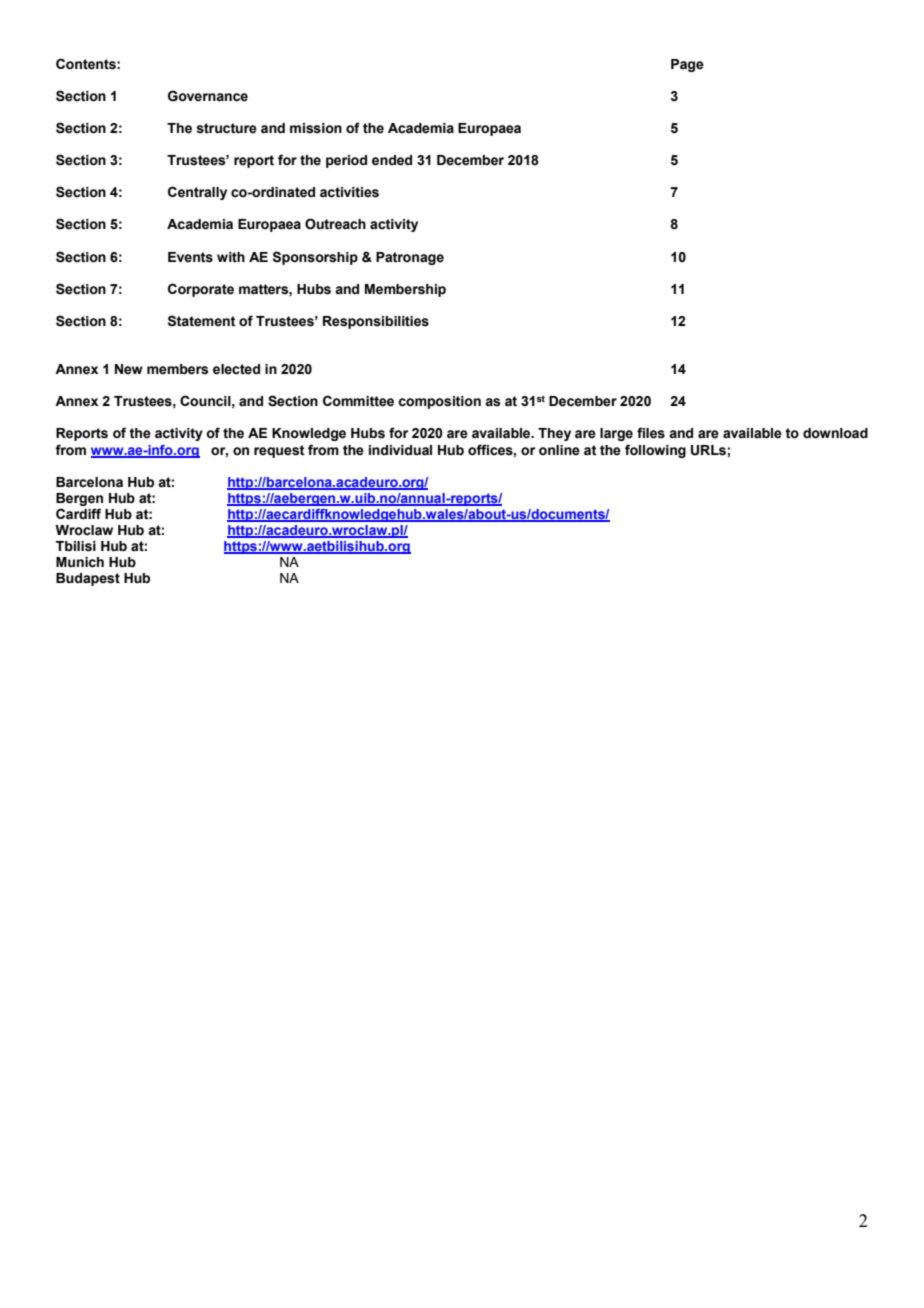  Describe the element at coordinates (316, 128) in the screenshot. I see `mission` at that location.
